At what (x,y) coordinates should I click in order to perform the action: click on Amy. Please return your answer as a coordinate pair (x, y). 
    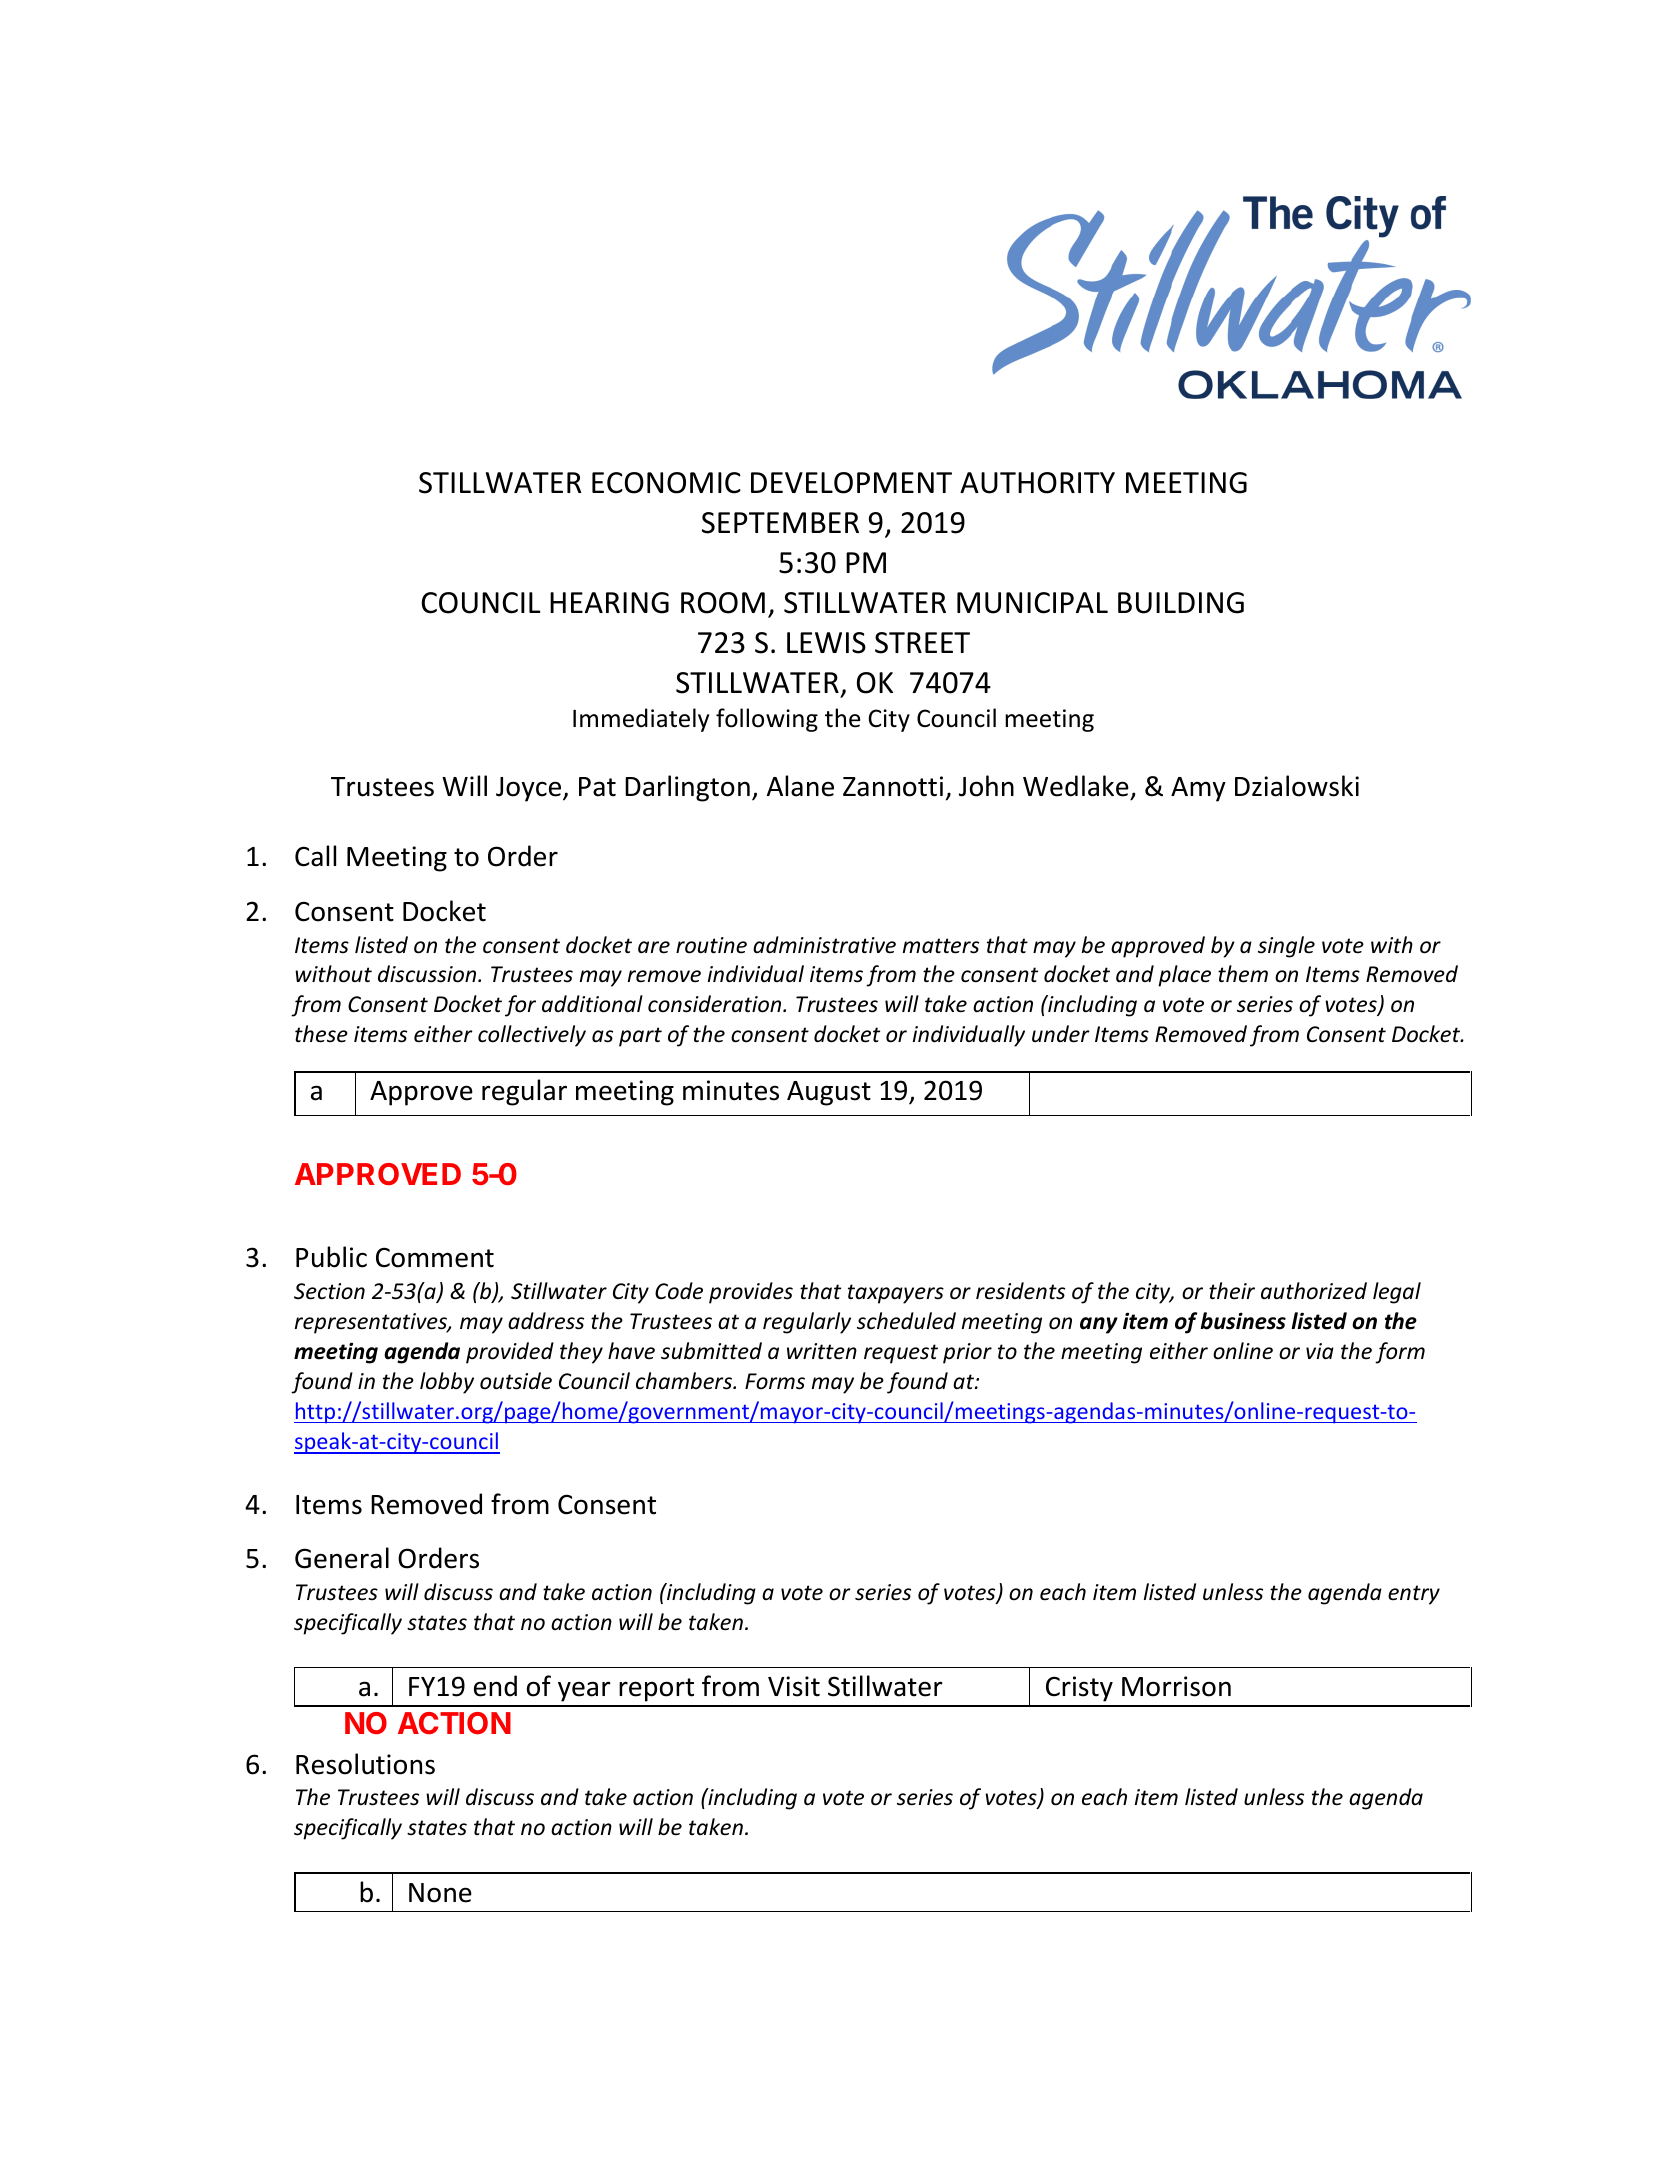
    Looking at the image, I should click on (1198, 789).
